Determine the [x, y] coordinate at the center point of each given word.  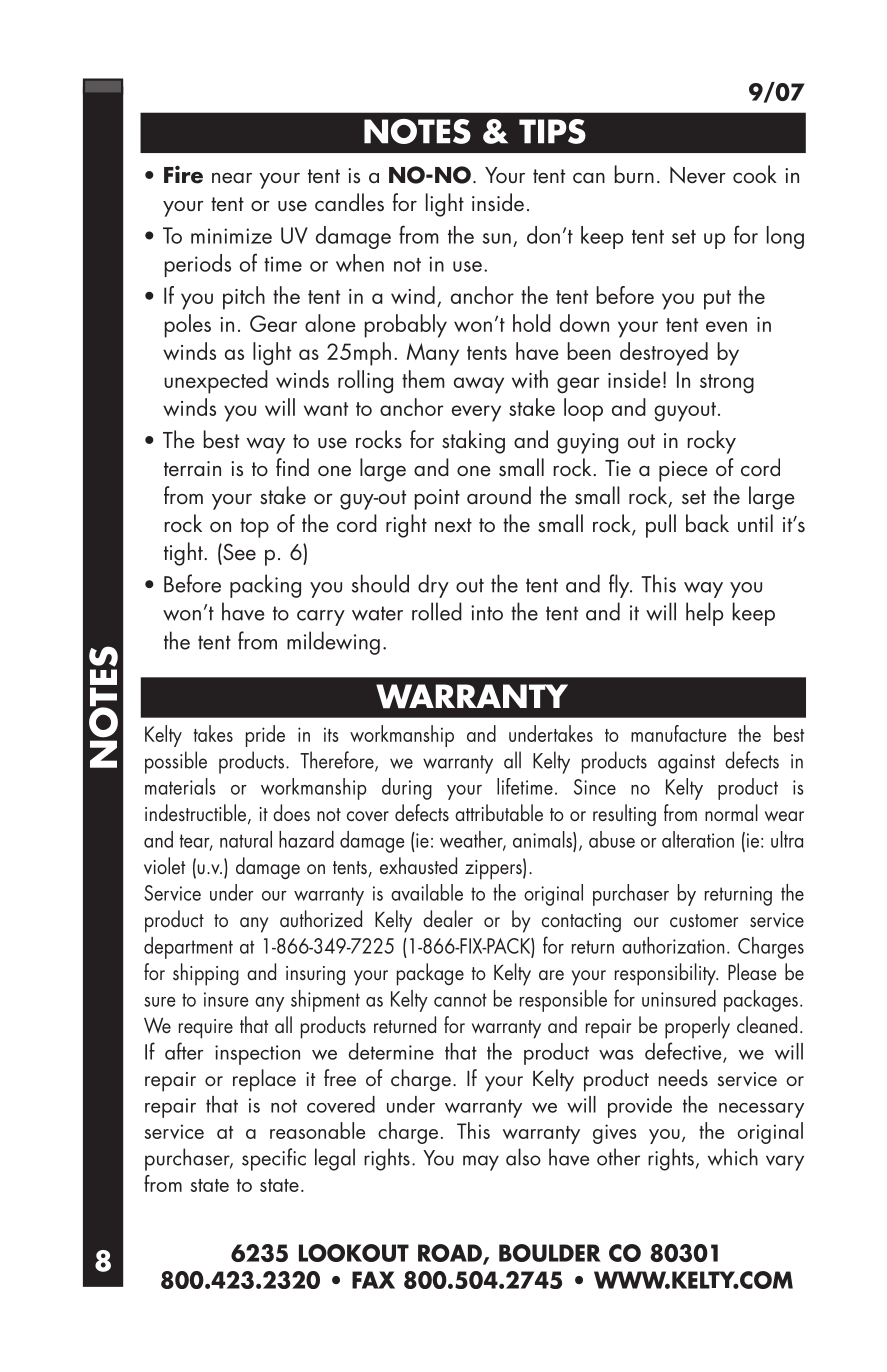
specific [274, 1159]
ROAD [451, 1254]
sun [496, 238]
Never [698, 175]
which [733, 1157]
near [232, 178]
